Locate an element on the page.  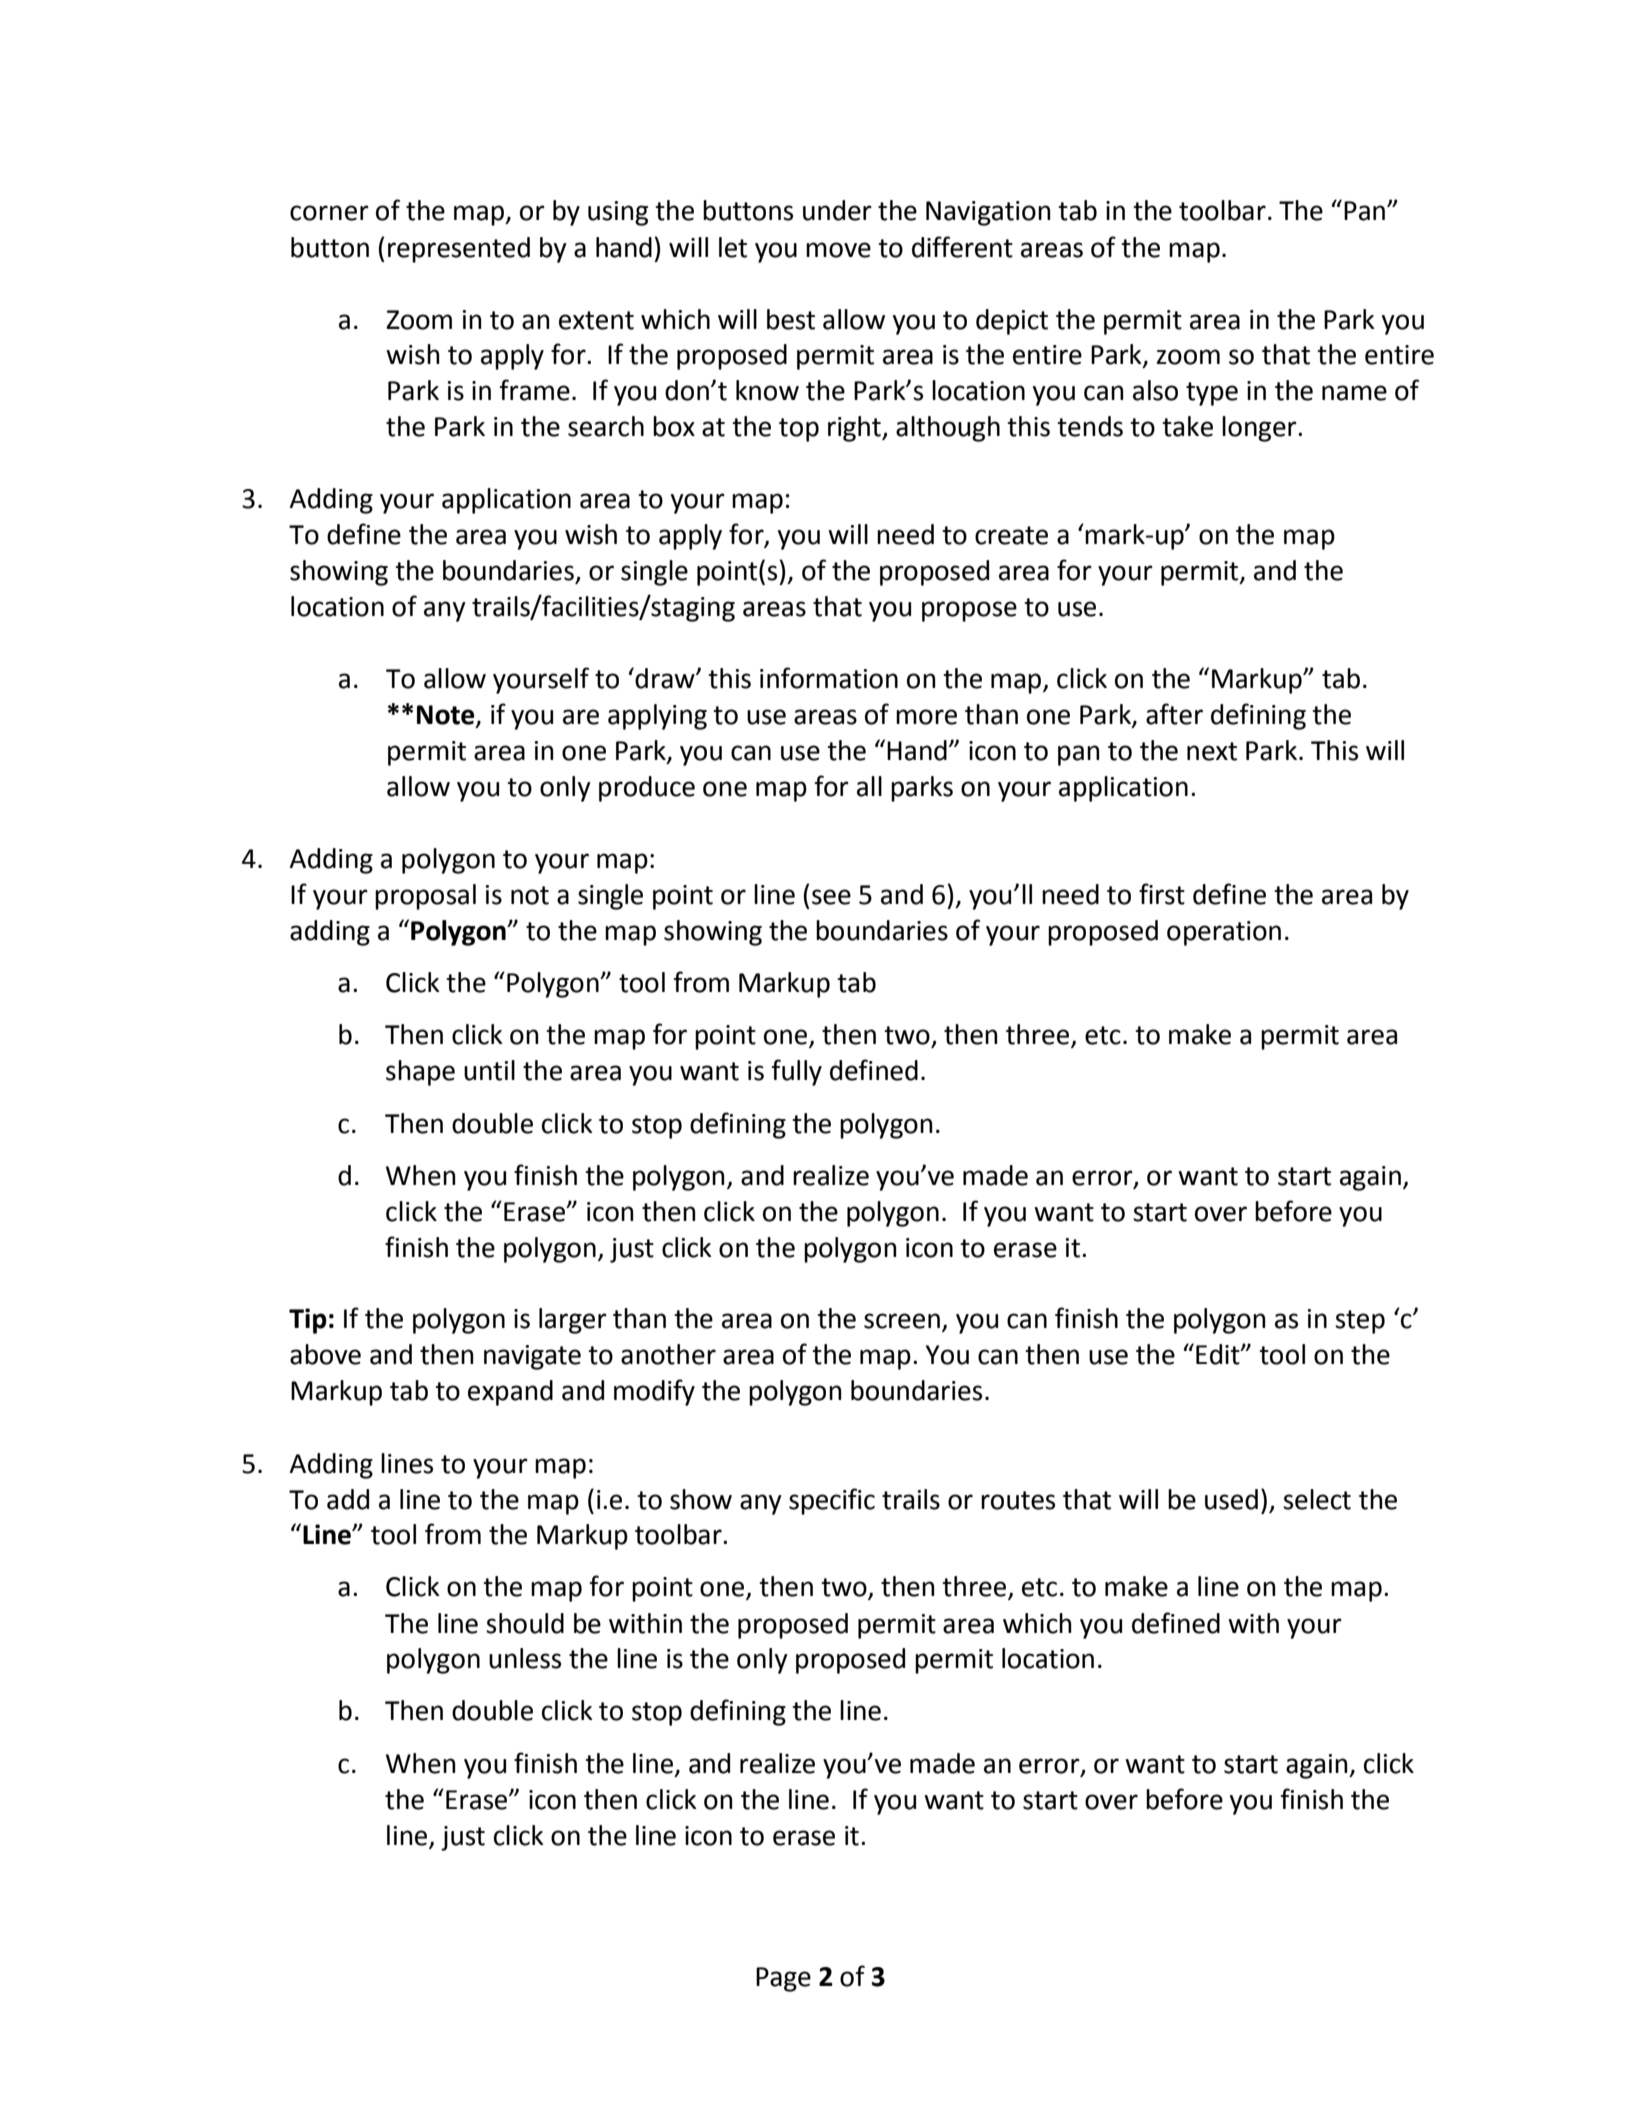
Note is located at coordinates (447, 716).
